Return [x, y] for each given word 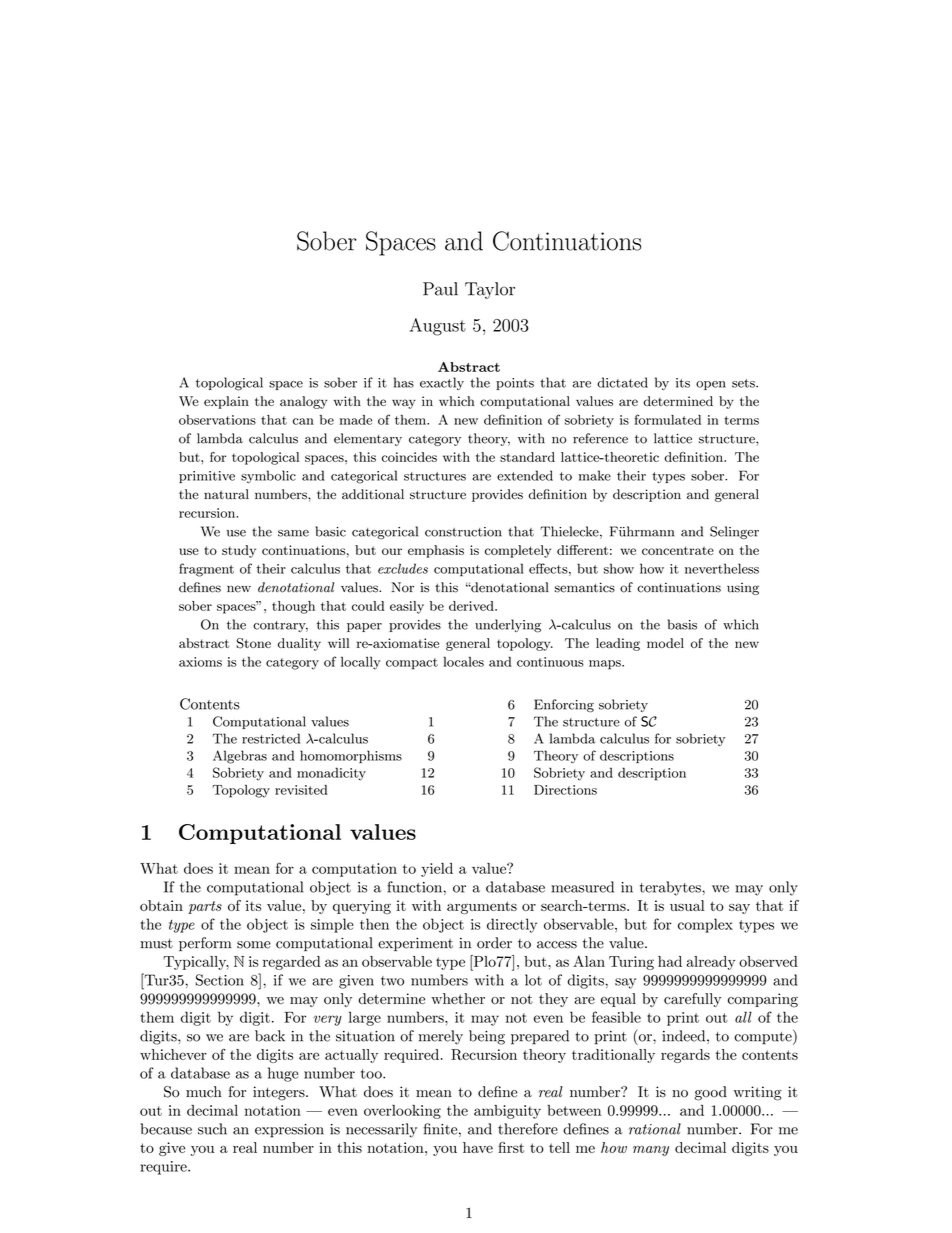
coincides [409, 457]
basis [682, 624]
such [212, 1129]
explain [226, 402]
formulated [668, 419]
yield [437, 870]
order [494, 943]
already [711, 963]
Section [220, 980]
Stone [253, 643]
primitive [207, 477]
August [438, 327]
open [711, 385]
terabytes [671, 888]
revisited [301, 790]
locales [463, 661]
